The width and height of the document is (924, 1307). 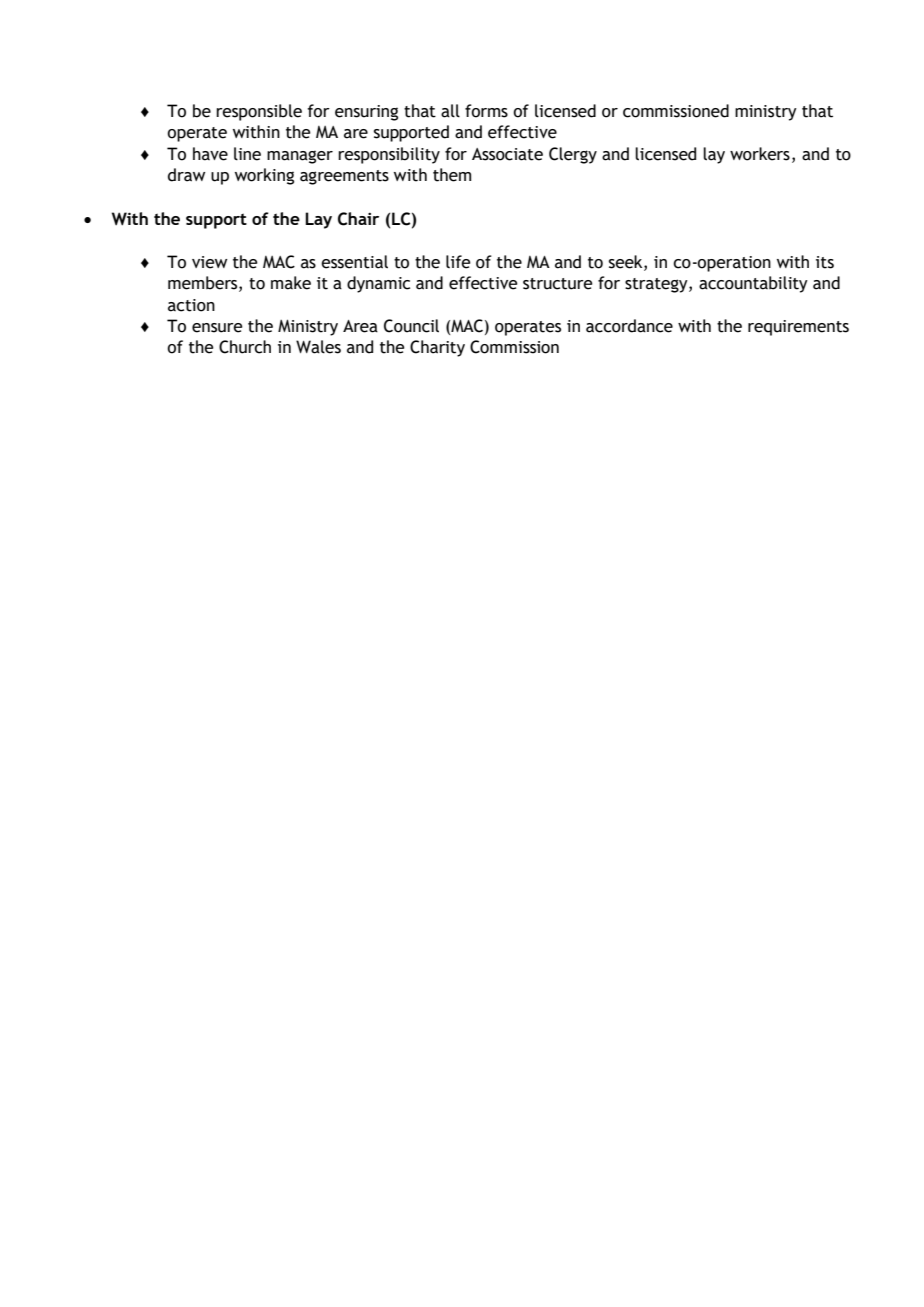 What do you see at coordinates (825, 262) in the document?
I see `its` at bounding box center [825, 262].
